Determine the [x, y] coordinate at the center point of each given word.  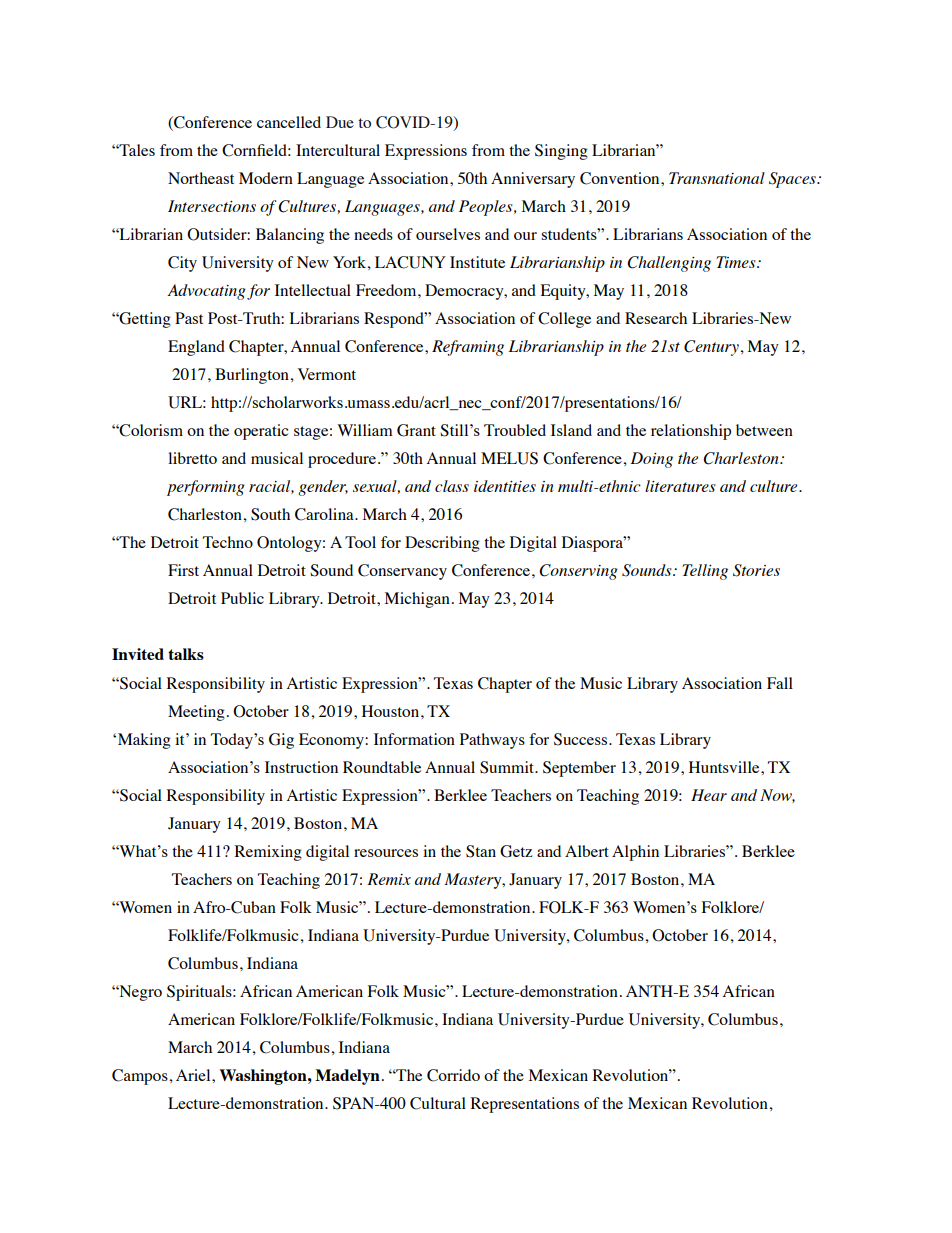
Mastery [474, 881]
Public [242, 598]
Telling [705, 572]
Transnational [717, 178]
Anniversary [533, 180]
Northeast [201, 178]
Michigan [417, 600]
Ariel [194, 1075]
